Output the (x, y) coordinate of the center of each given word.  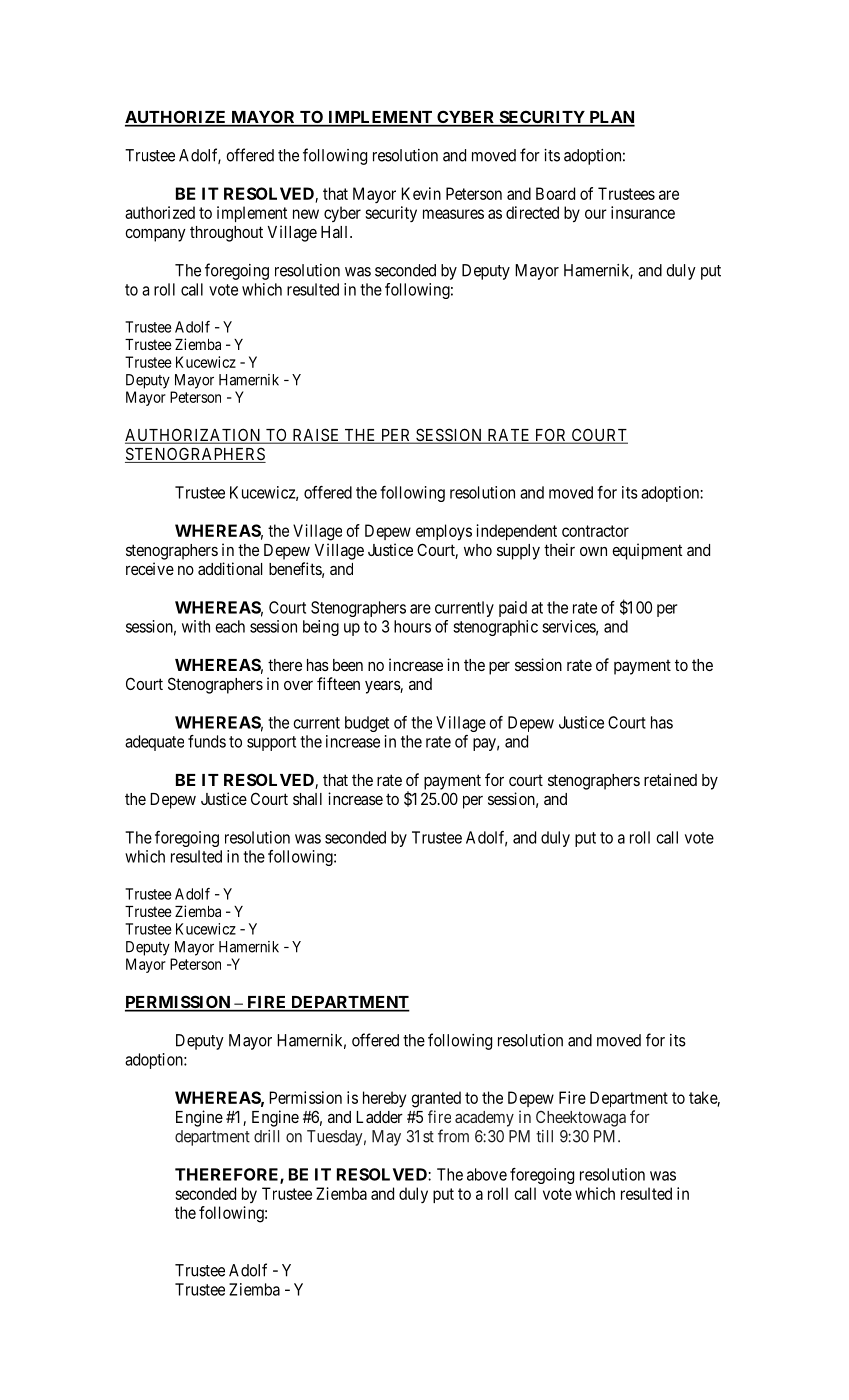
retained (670, 779)
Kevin (421, 193)
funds (207, 741)
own (593, 551)
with (196, 626)
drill (266, 1136)
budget (367, 724)
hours (412, 626)
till (544, 1136)
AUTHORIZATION (194, 436)
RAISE (316, 436)
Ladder (379, 1117)
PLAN (611, 118)
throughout (226, 234)
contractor (595, 531)
